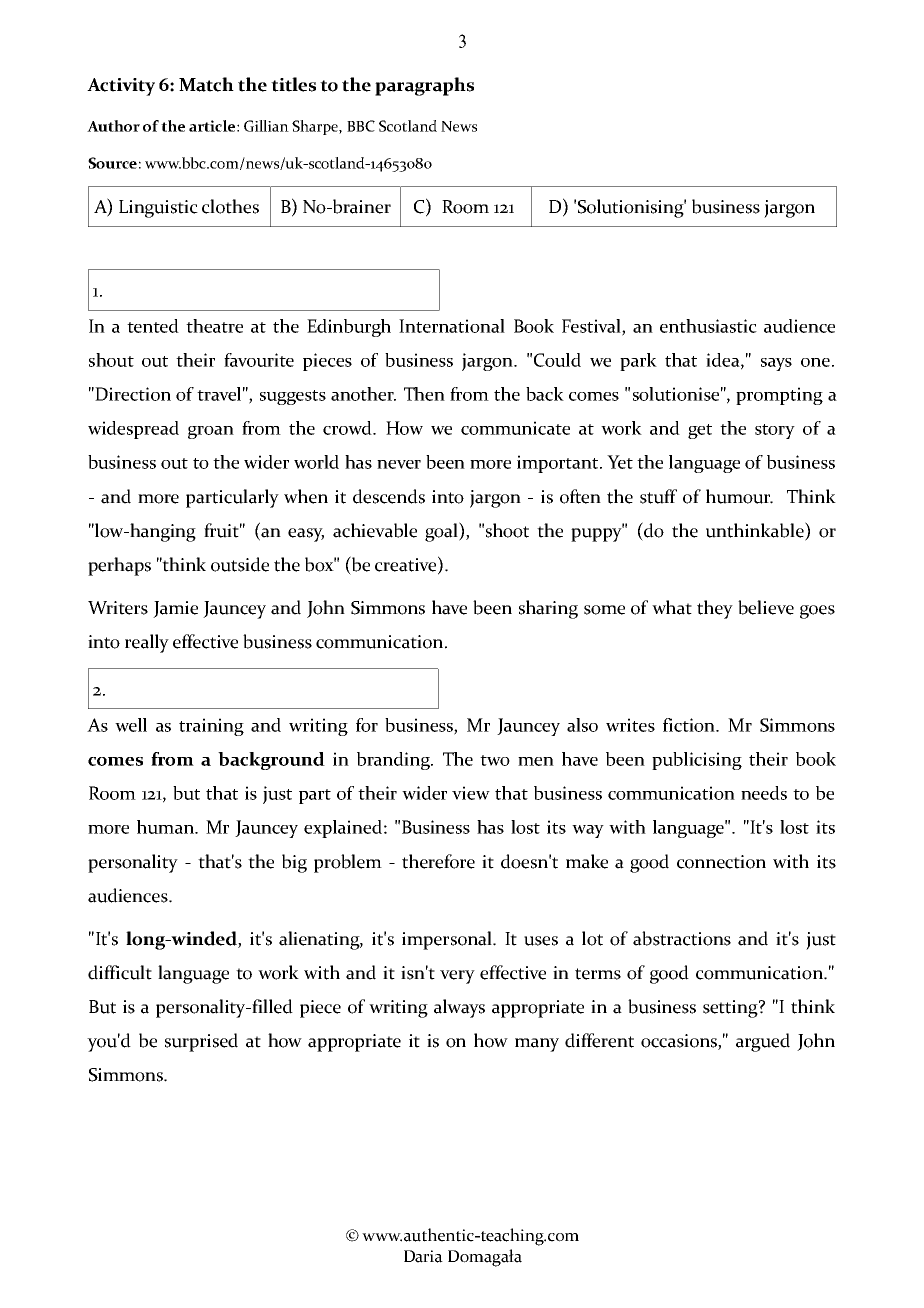  What do you see at coordinates (120, 972) in the screenshot?
I see `difficult` at bounding box center [120, 972].
